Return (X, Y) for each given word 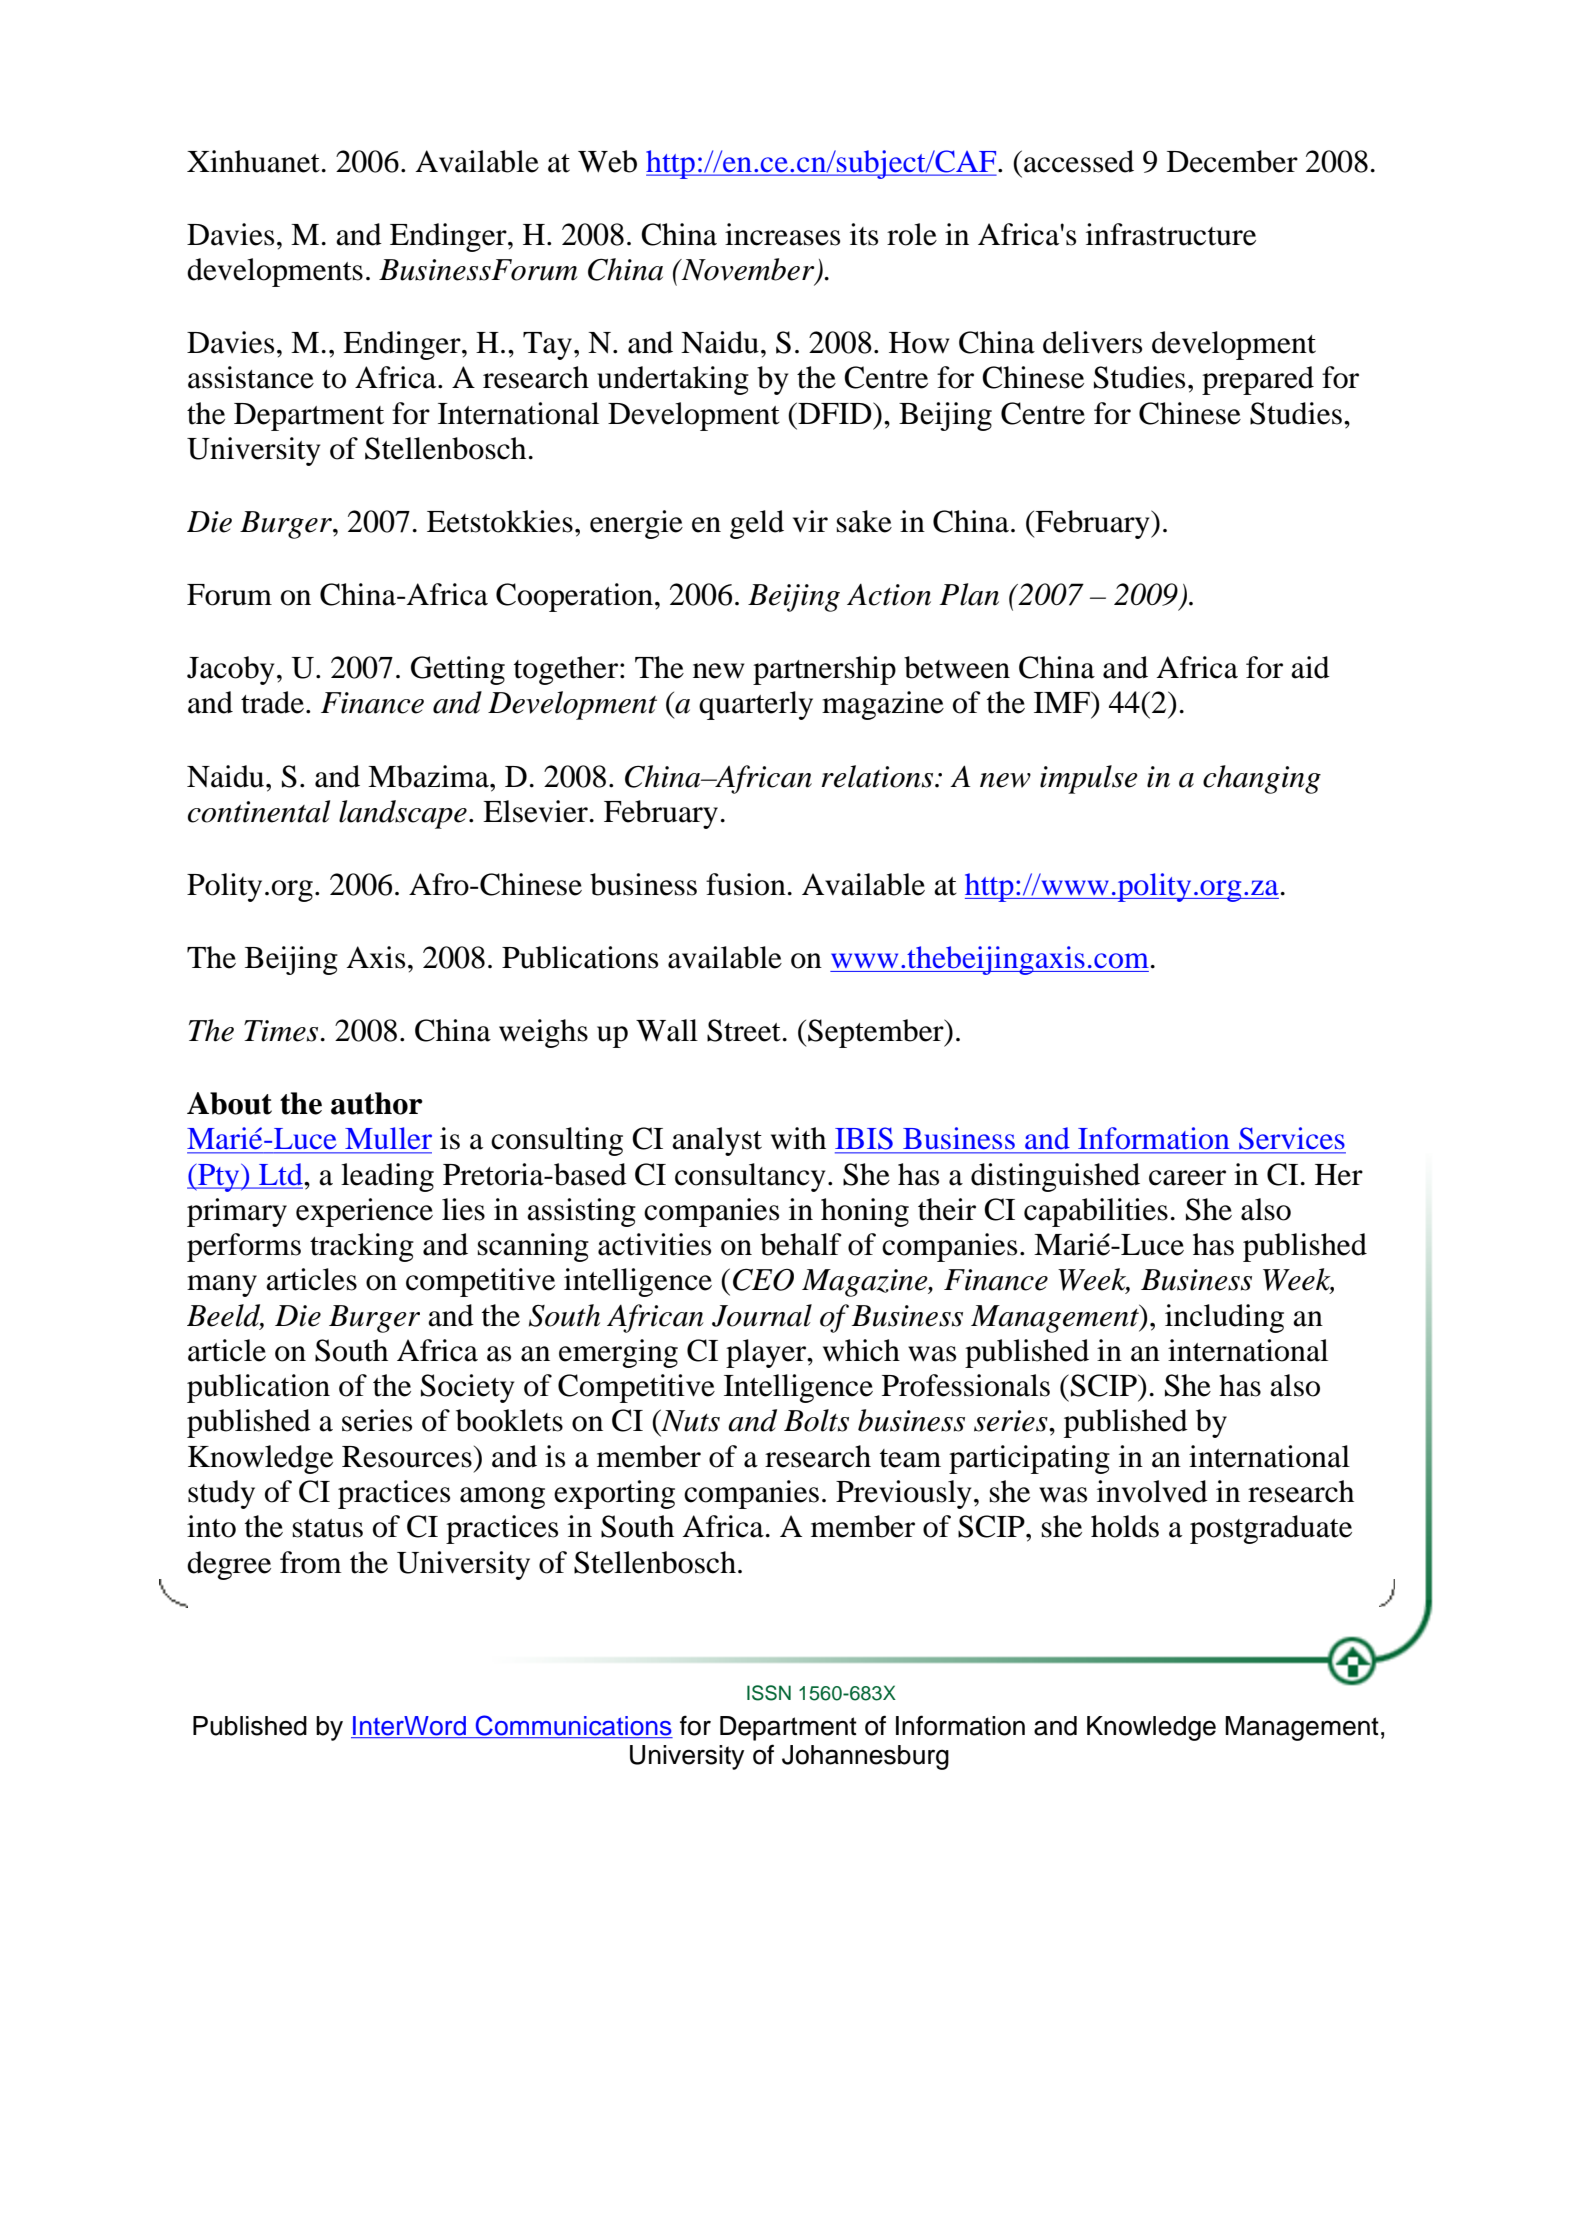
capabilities (1096, 1212)
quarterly (756, 705)
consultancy (750, 1177)
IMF (1063, 702)
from (311, 1562)
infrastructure (1171, 234)
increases (782, 234)
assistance (251, 377)
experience (364, 1212)
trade (272, 702)
